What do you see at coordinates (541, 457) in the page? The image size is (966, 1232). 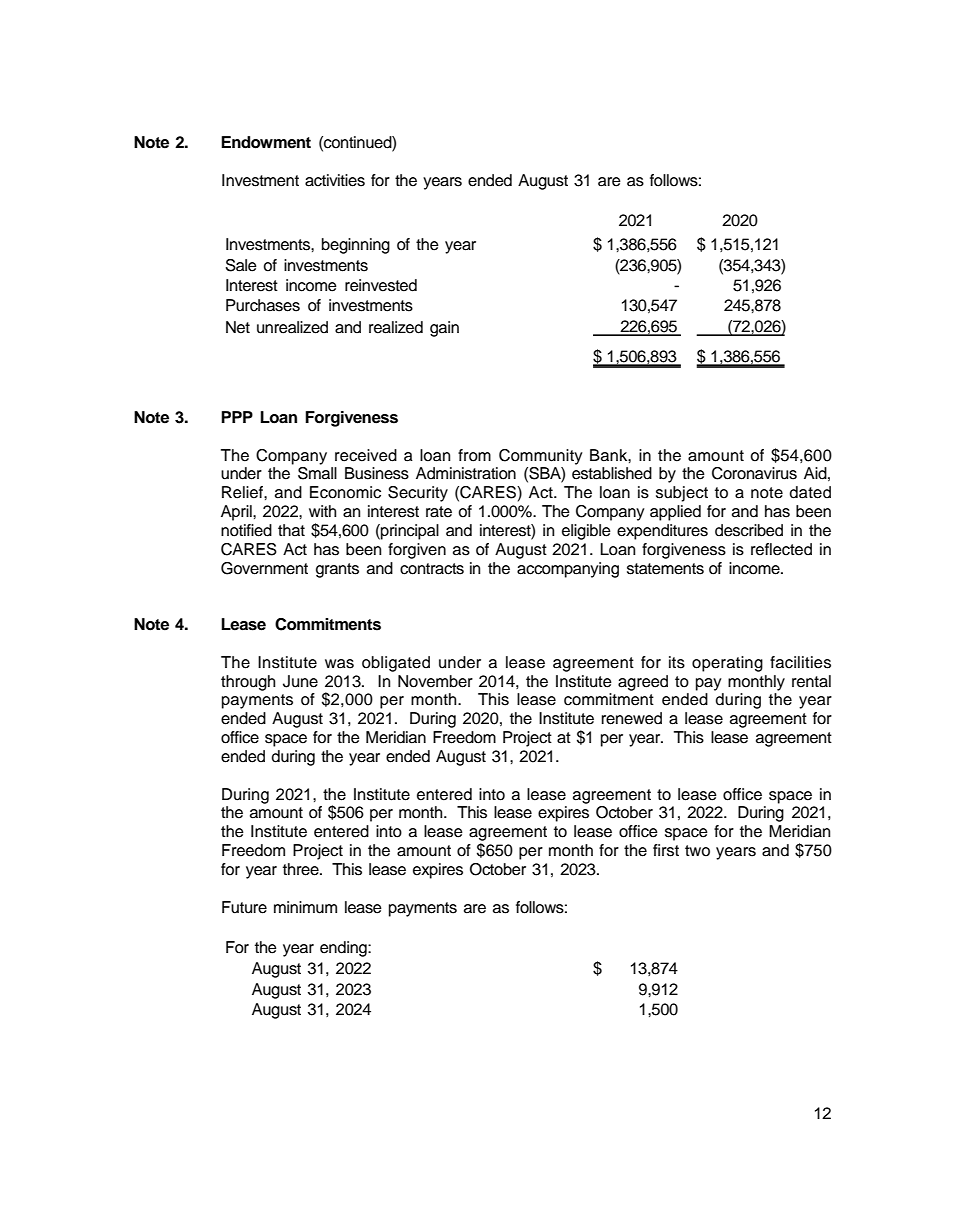 I see `Community` at bounding box center [541, 457].
